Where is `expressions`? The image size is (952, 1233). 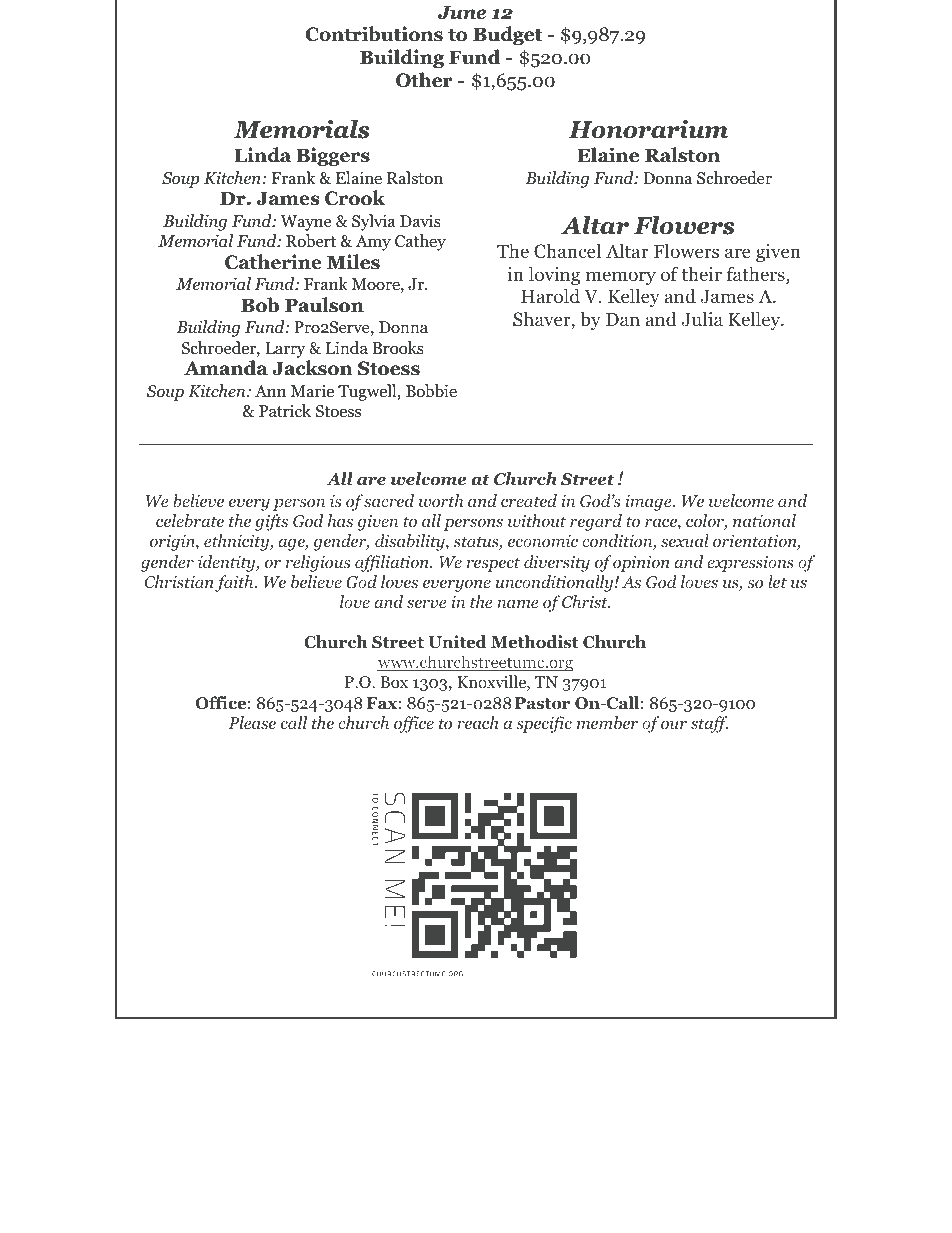
expressions is located at coordinates (750, 564).
